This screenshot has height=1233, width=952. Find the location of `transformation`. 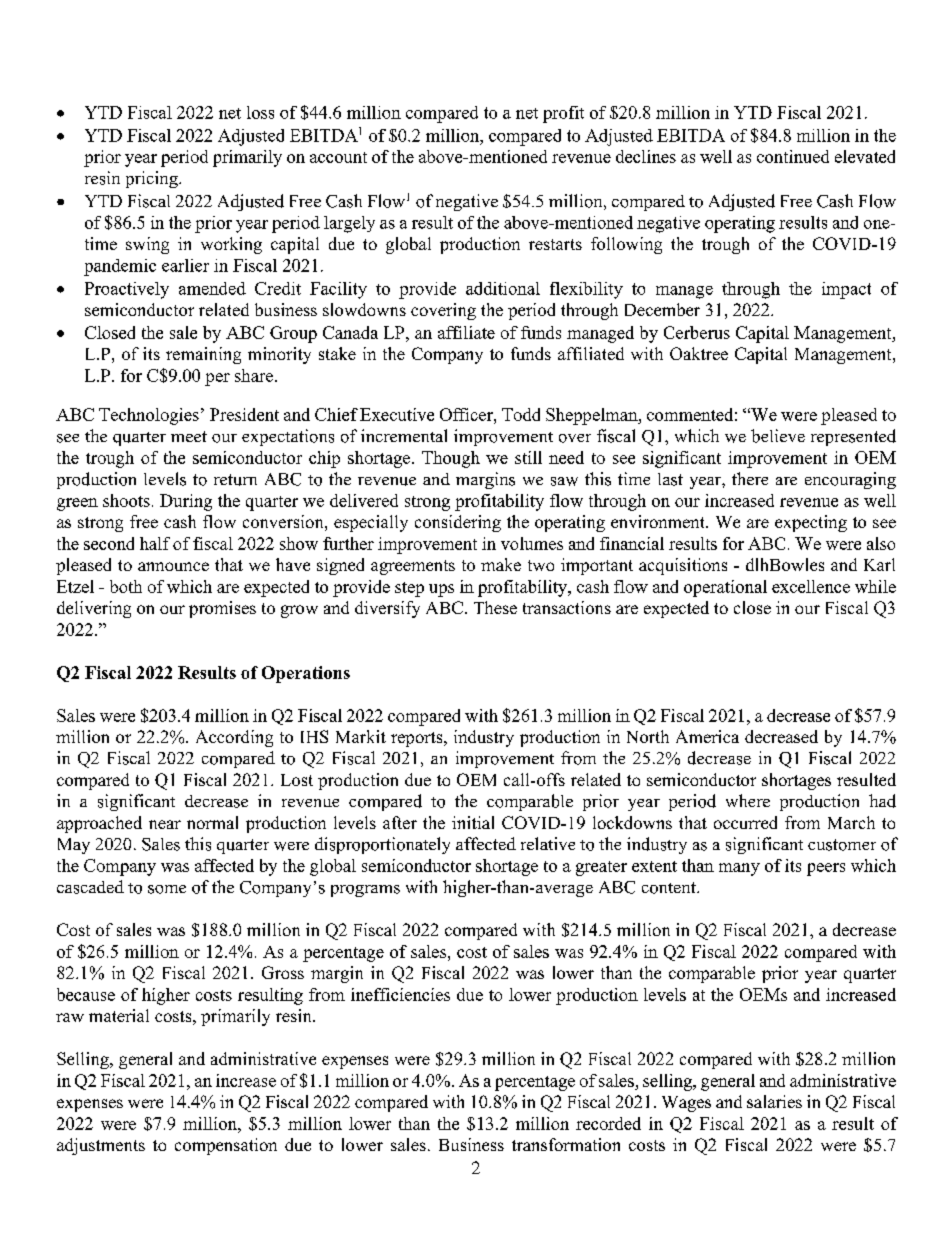

transformation is located at coordinates (566, 1144).
